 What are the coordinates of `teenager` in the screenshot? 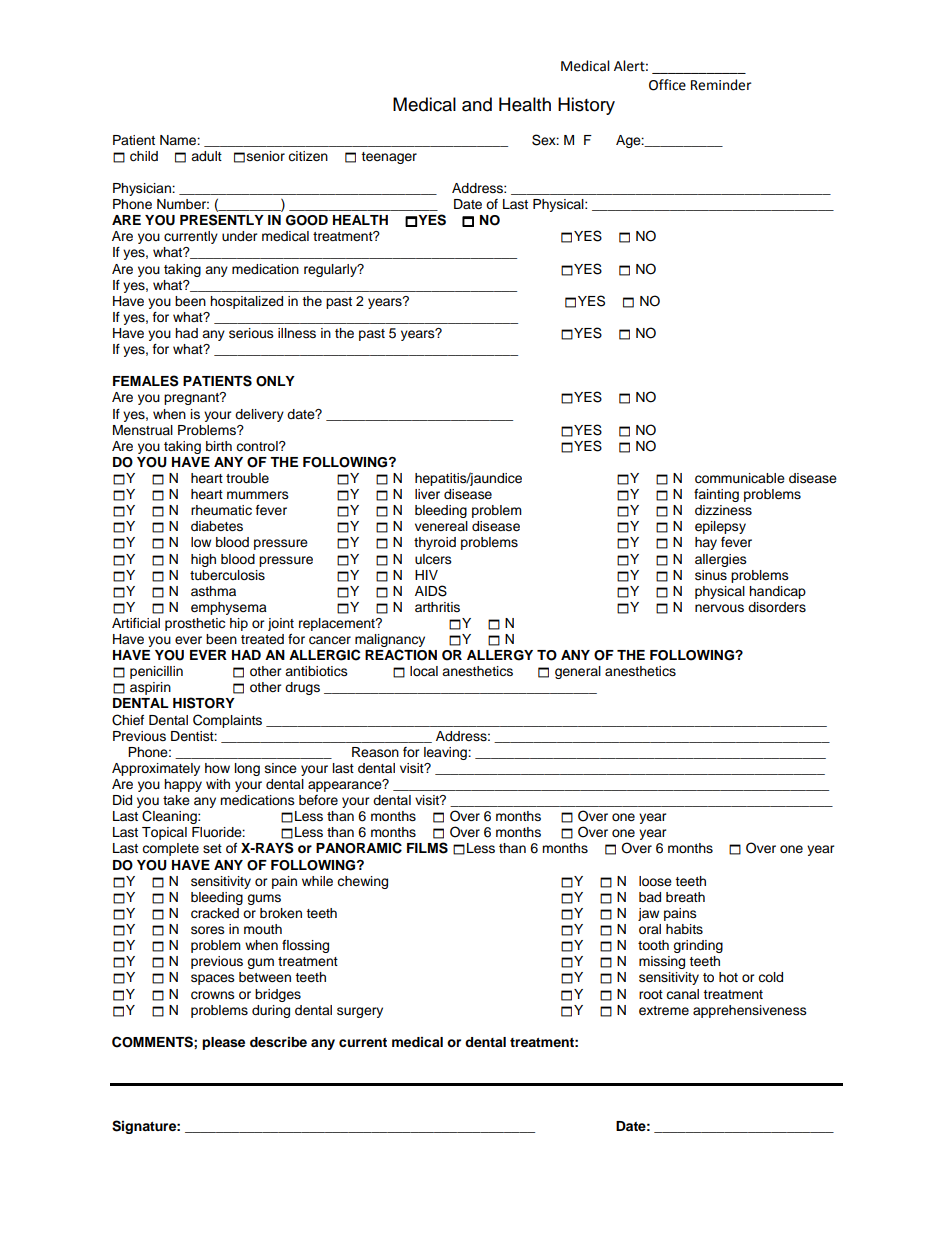 It's located at (389, 158).
